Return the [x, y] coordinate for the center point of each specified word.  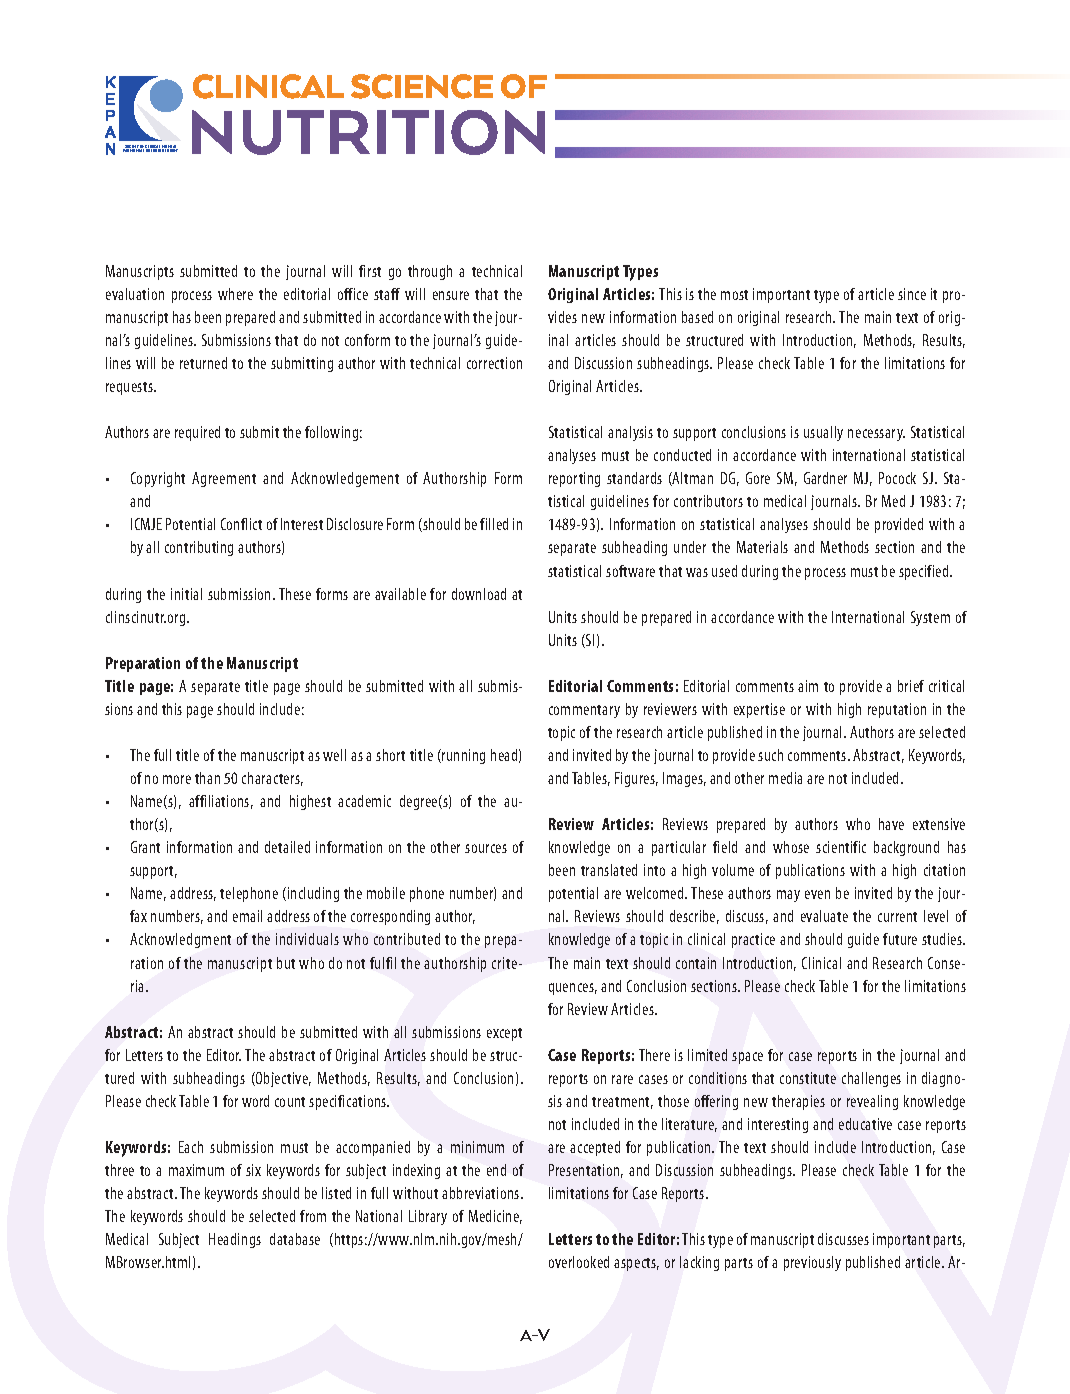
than [207, 778]
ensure [451, 295]
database [295, 1239]
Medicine [495, 1217]
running [462, 756]
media [785, 778]
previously [812, 1263]
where [235, 294]
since [912, 294]
